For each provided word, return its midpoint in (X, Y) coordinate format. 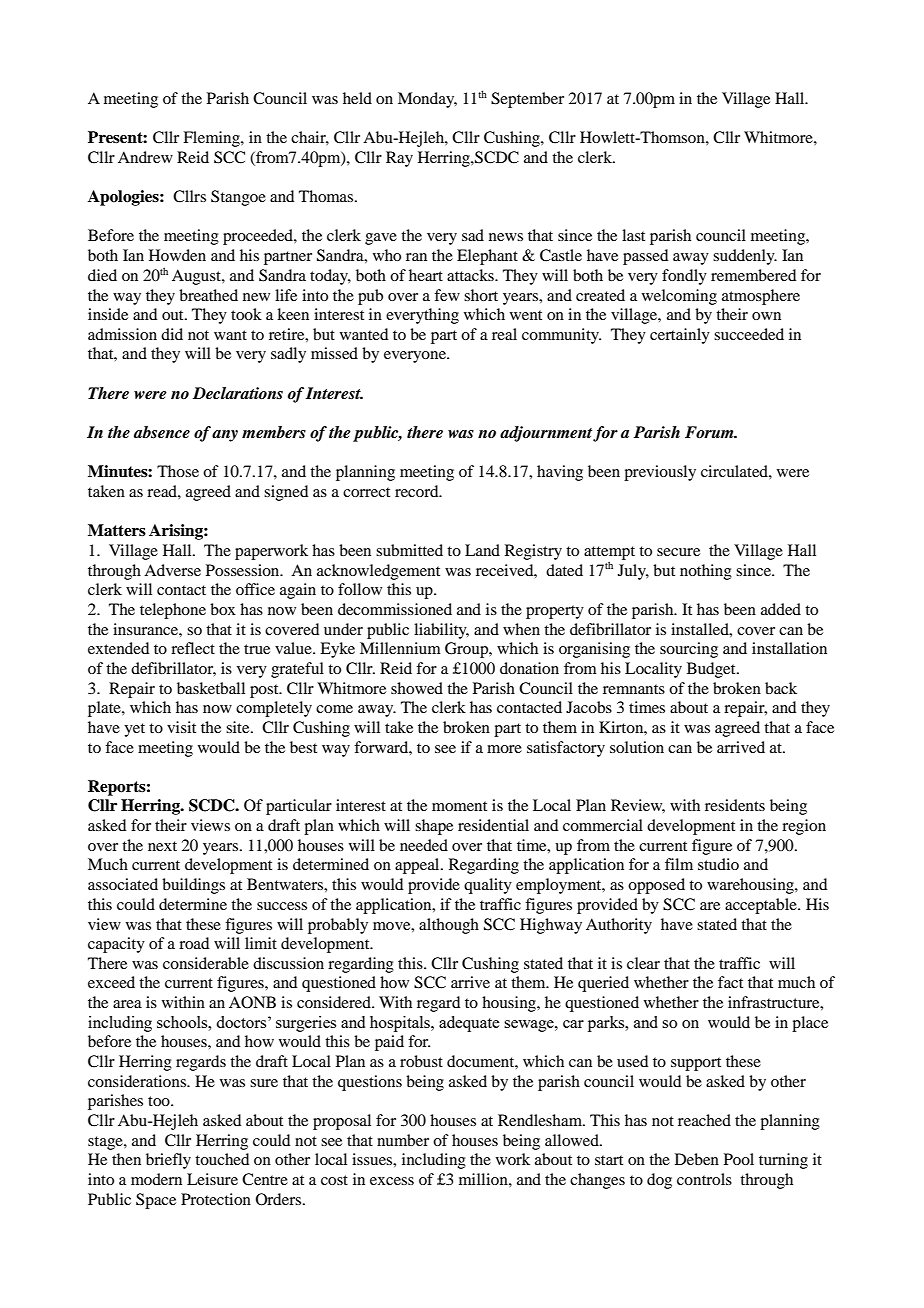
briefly (168, 1161)
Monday (427, 100)
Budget (712, 670)
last (633, 235)
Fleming (212, 139)
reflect (193, 648)
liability (441, 631)
